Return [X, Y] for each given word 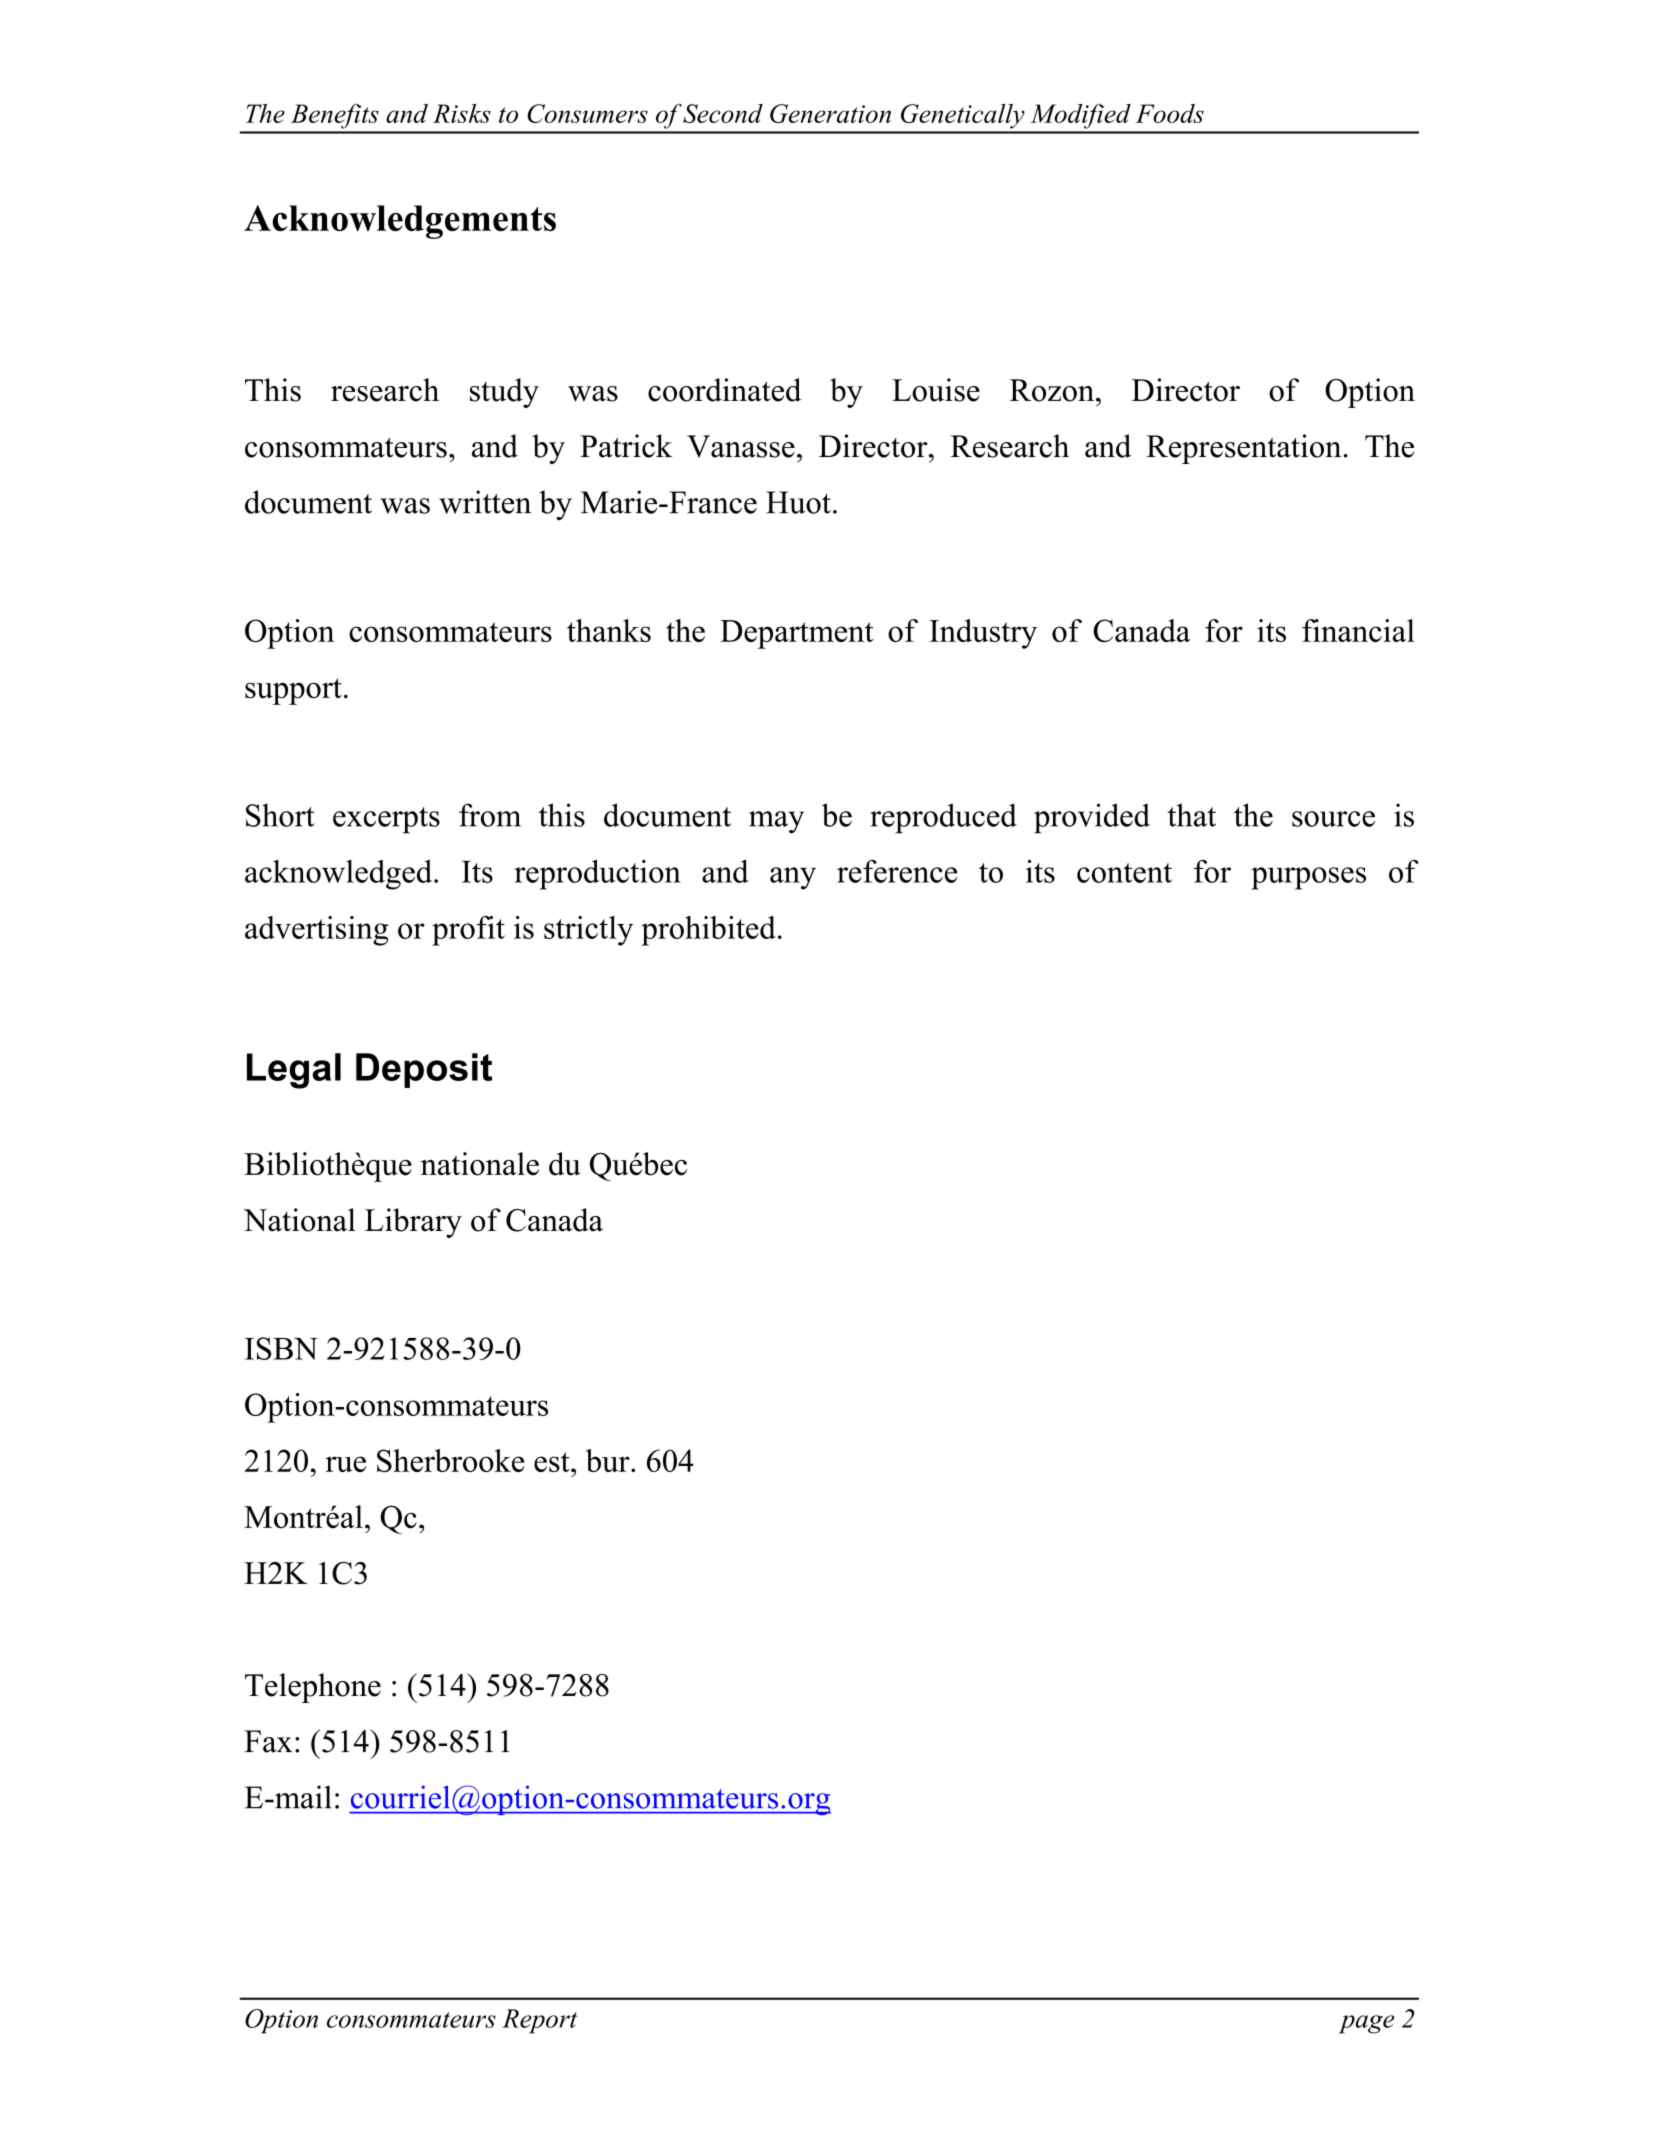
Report [539, 2021]
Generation [830, 113]
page [1366, 2024]
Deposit [424, 1070]
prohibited [708, 931]
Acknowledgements [400, 222]
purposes [1308, 878]
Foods [1170, 113]
